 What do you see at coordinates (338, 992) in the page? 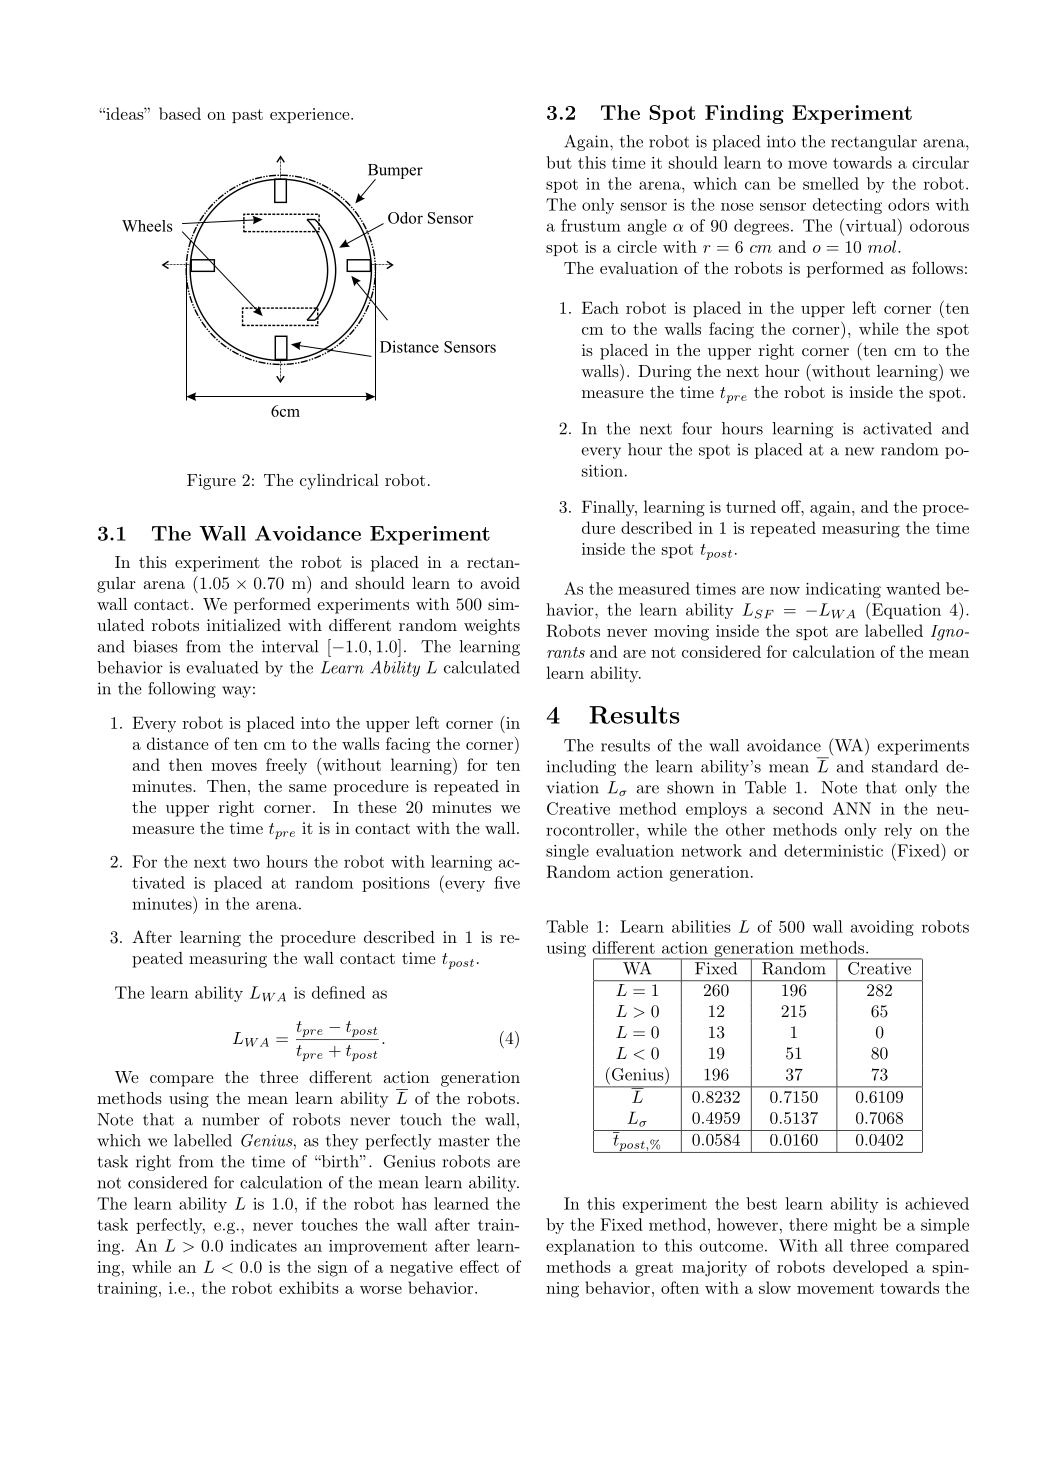
I see `defined` at bounding box center [338, 992].
